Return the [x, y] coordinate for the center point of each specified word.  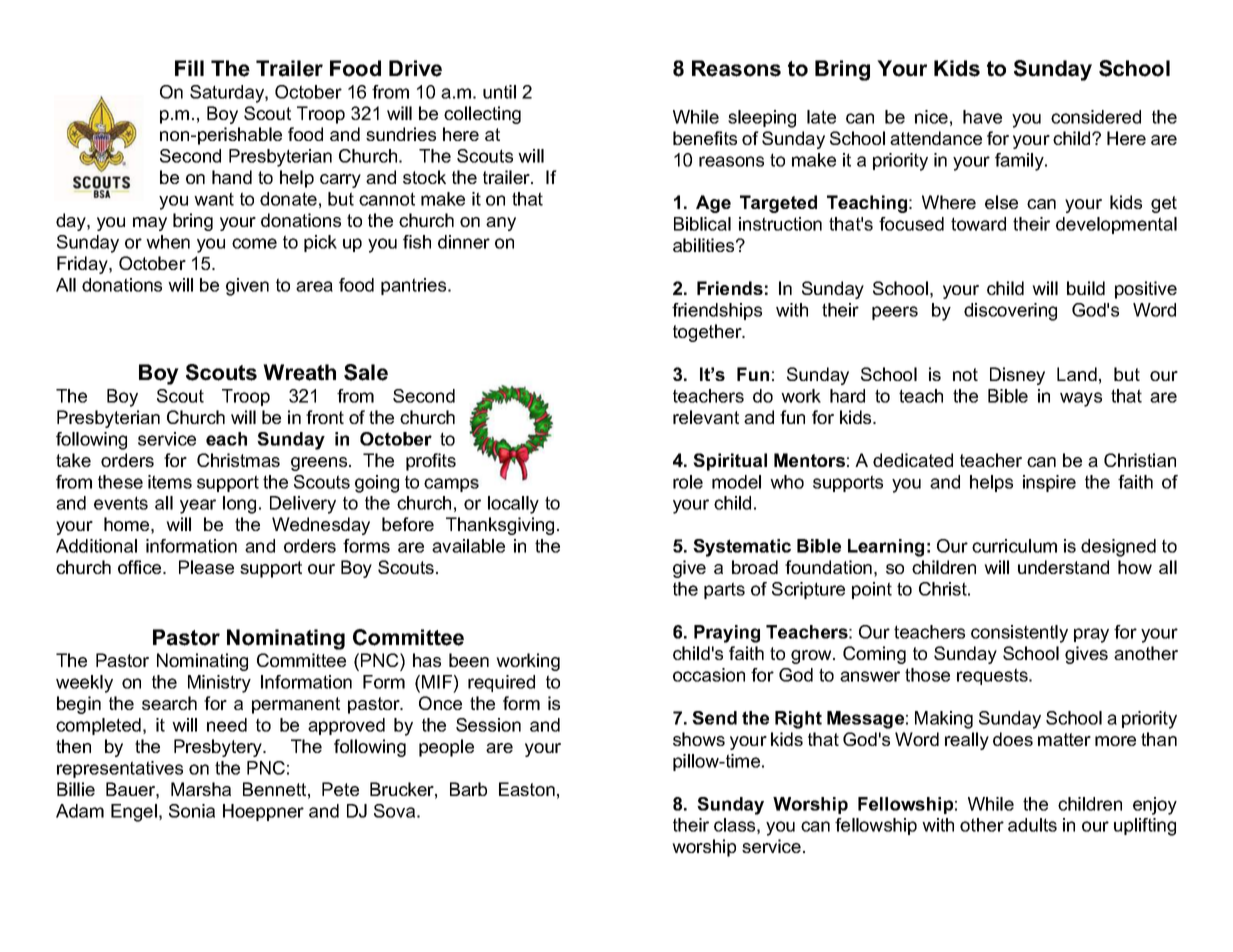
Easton [527, 789]
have [982, 117]
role [688, 482]
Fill [189, 68]
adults [1032, 825]
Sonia [192, 811]
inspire [1049, 483]
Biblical [702, 224]
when [168, 242]
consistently [1019, 634]
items [170, 482]
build [1086, 288]
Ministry [219, 684]
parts [724, 590]
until [499, 92]
